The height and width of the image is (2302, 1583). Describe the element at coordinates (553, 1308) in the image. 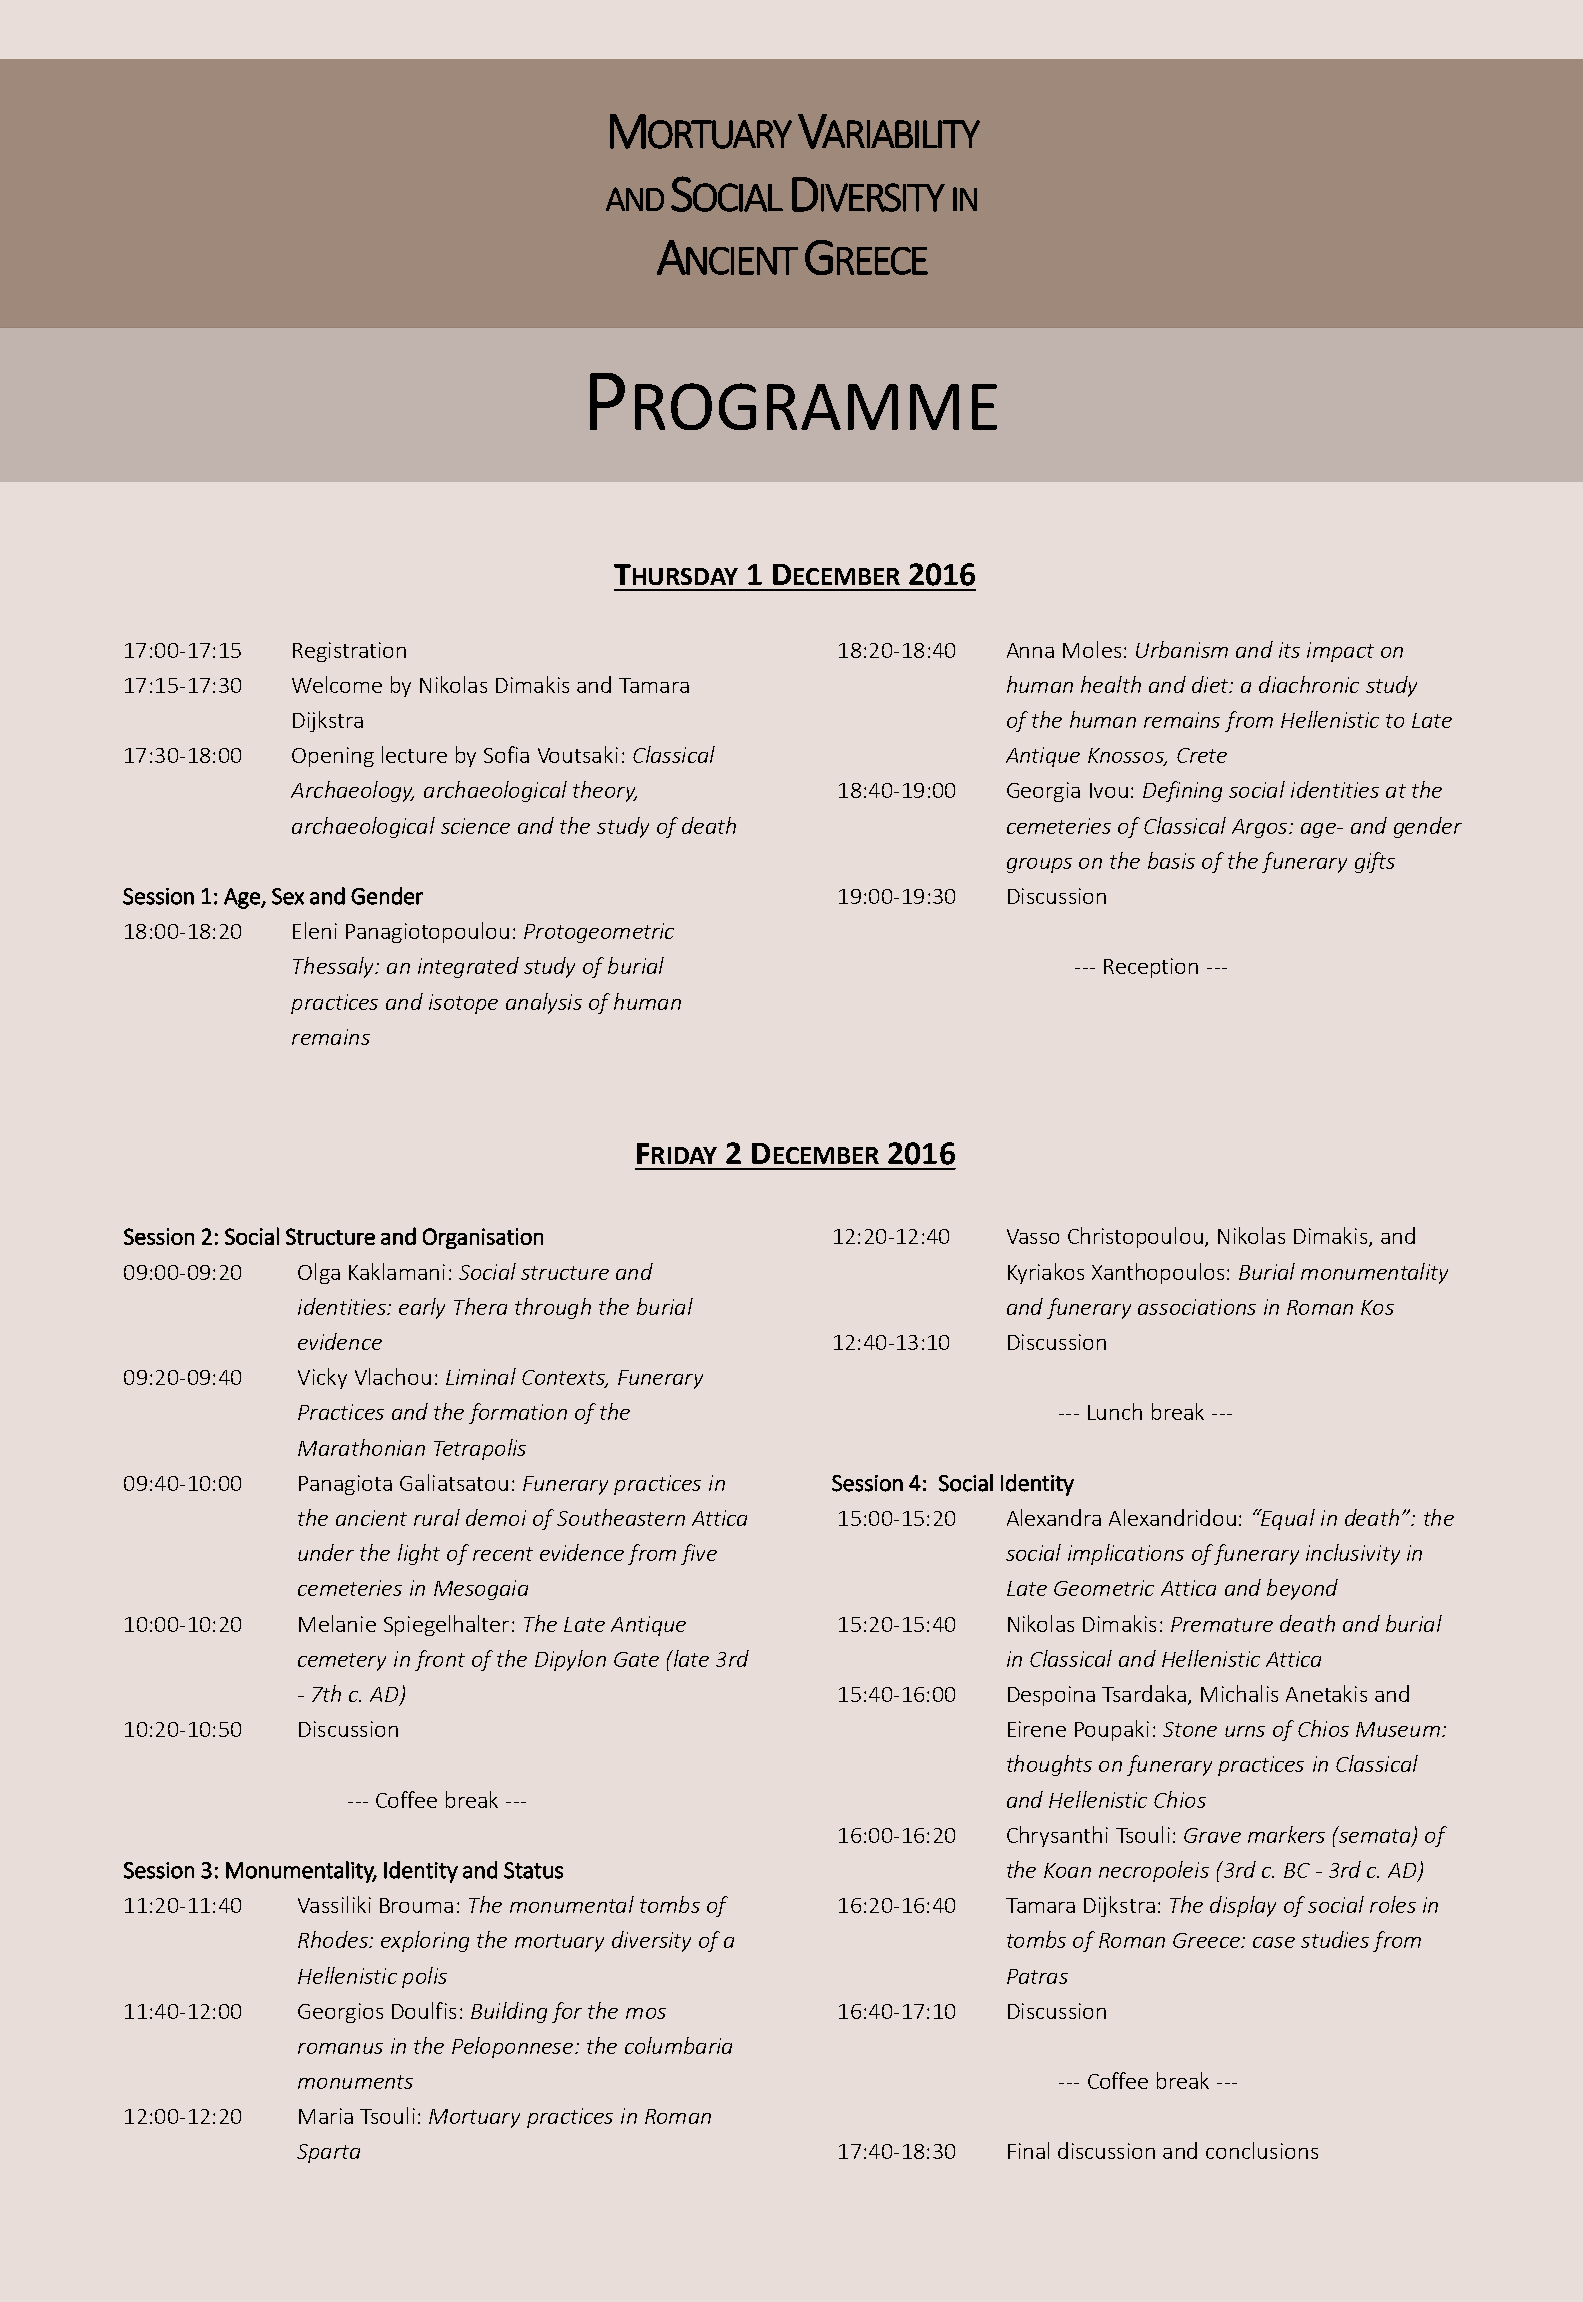

I see `through` at that location.
